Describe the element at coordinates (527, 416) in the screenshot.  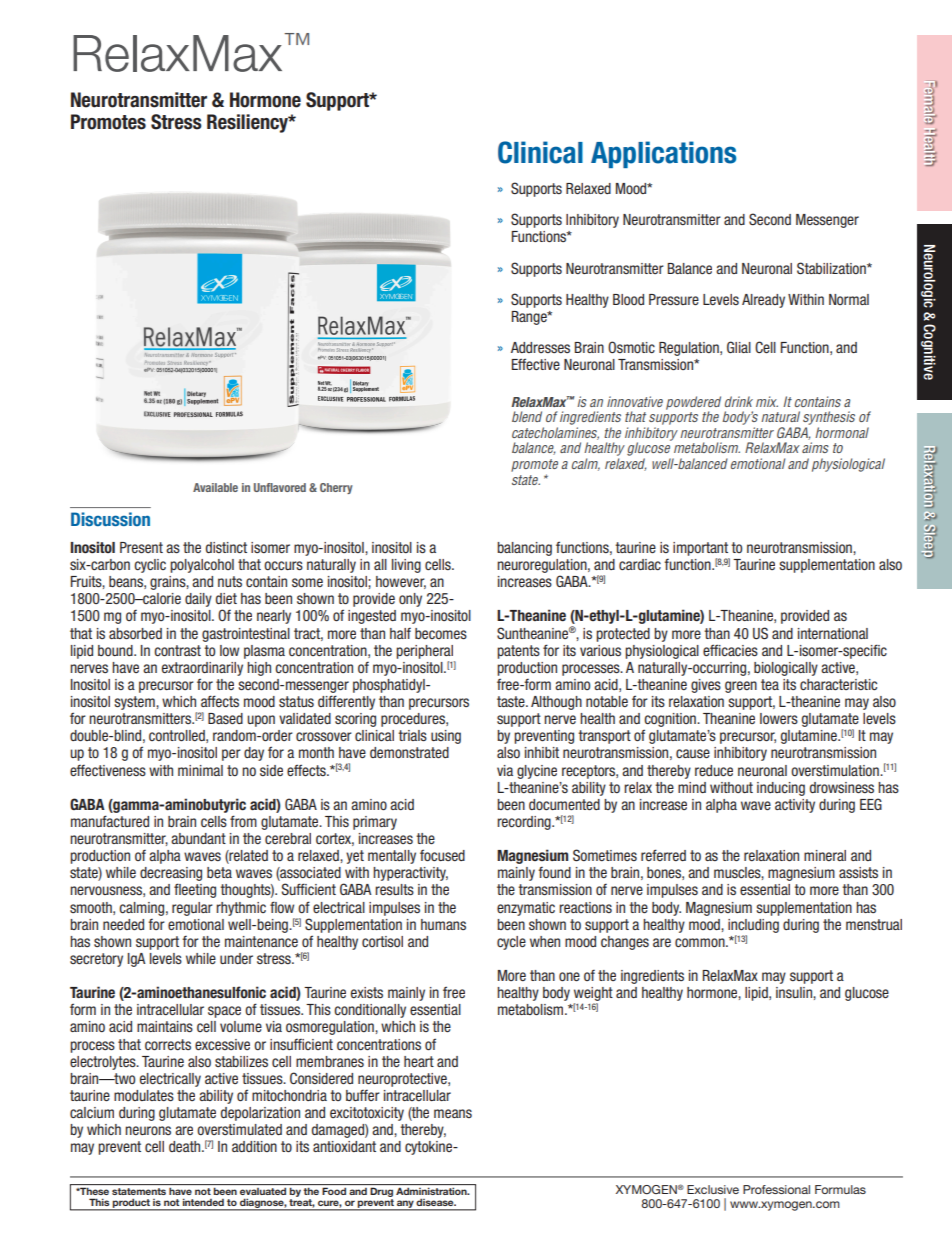
I see `blend` at that location.
